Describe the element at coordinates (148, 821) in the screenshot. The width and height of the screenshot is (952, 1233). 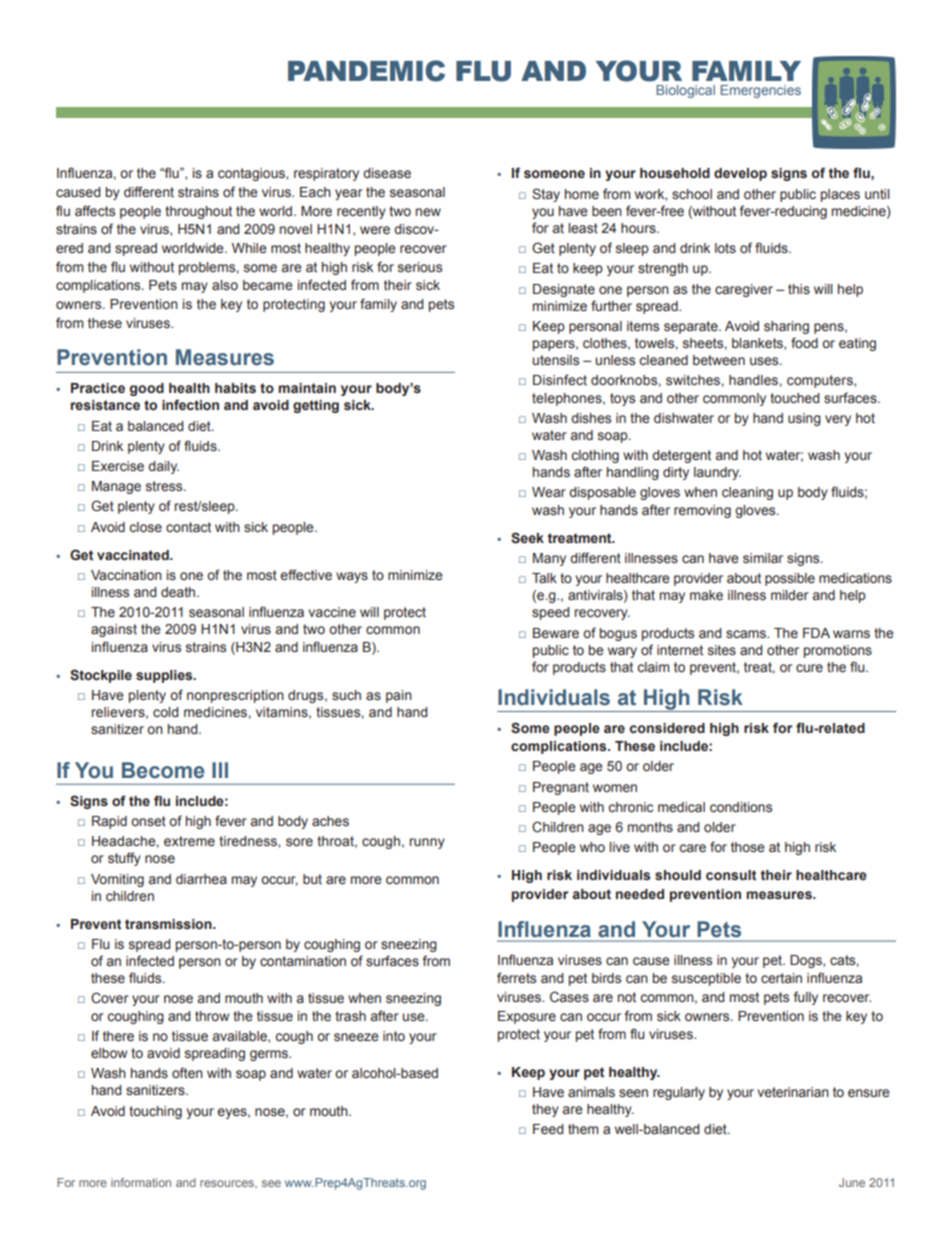
I see `onset` at that location.
